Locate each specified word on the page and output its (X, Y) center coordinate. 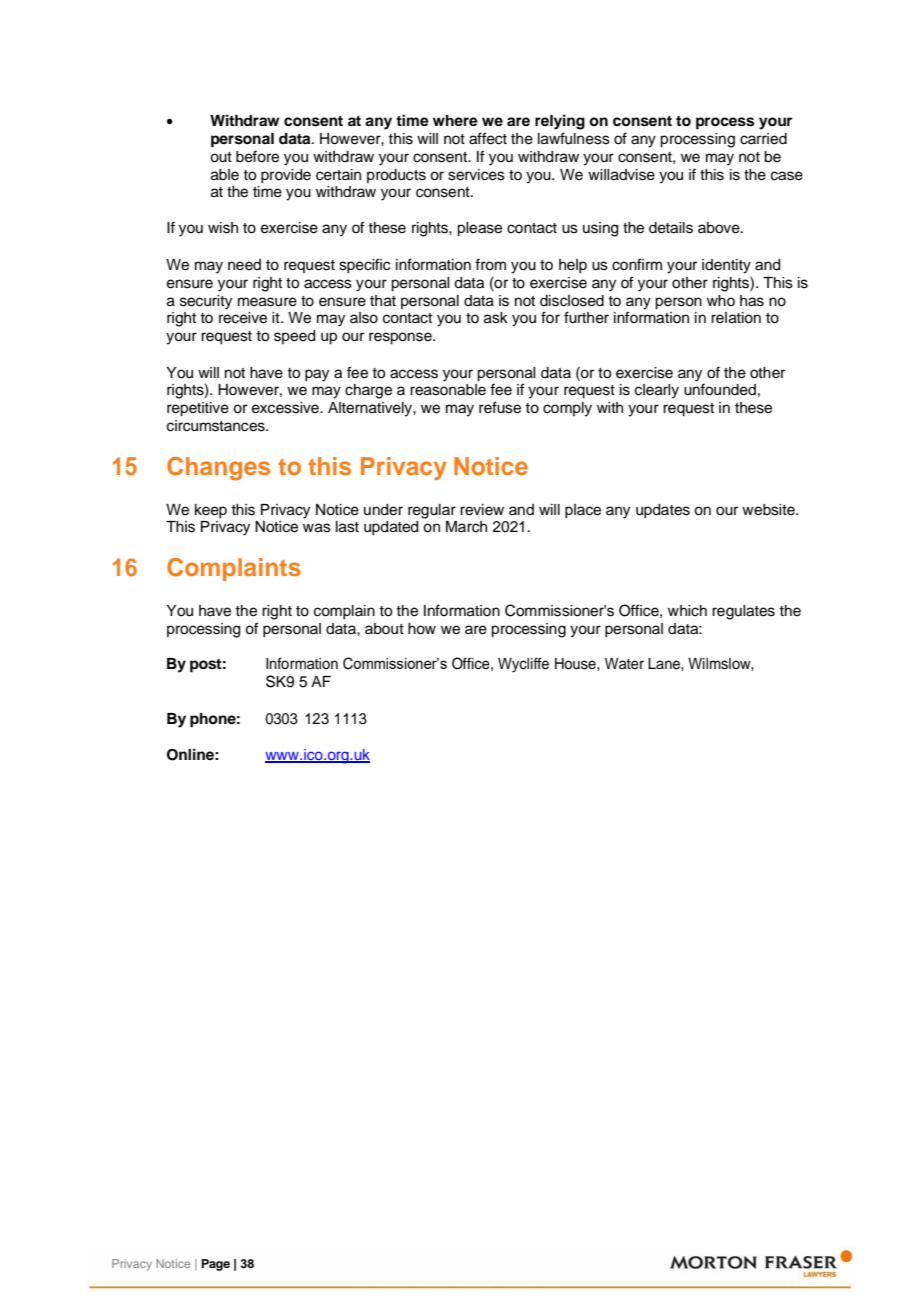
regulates (743, 612)
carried (763, 139)
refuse (500, 407)
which (687, 611)
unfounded (720, 389)
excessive (286, 408)
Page (216, 1265)
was (317, 528)
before (257, 156)
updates (663, 511)
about (384, 629)
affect (488, 138)
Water (624, 664)
